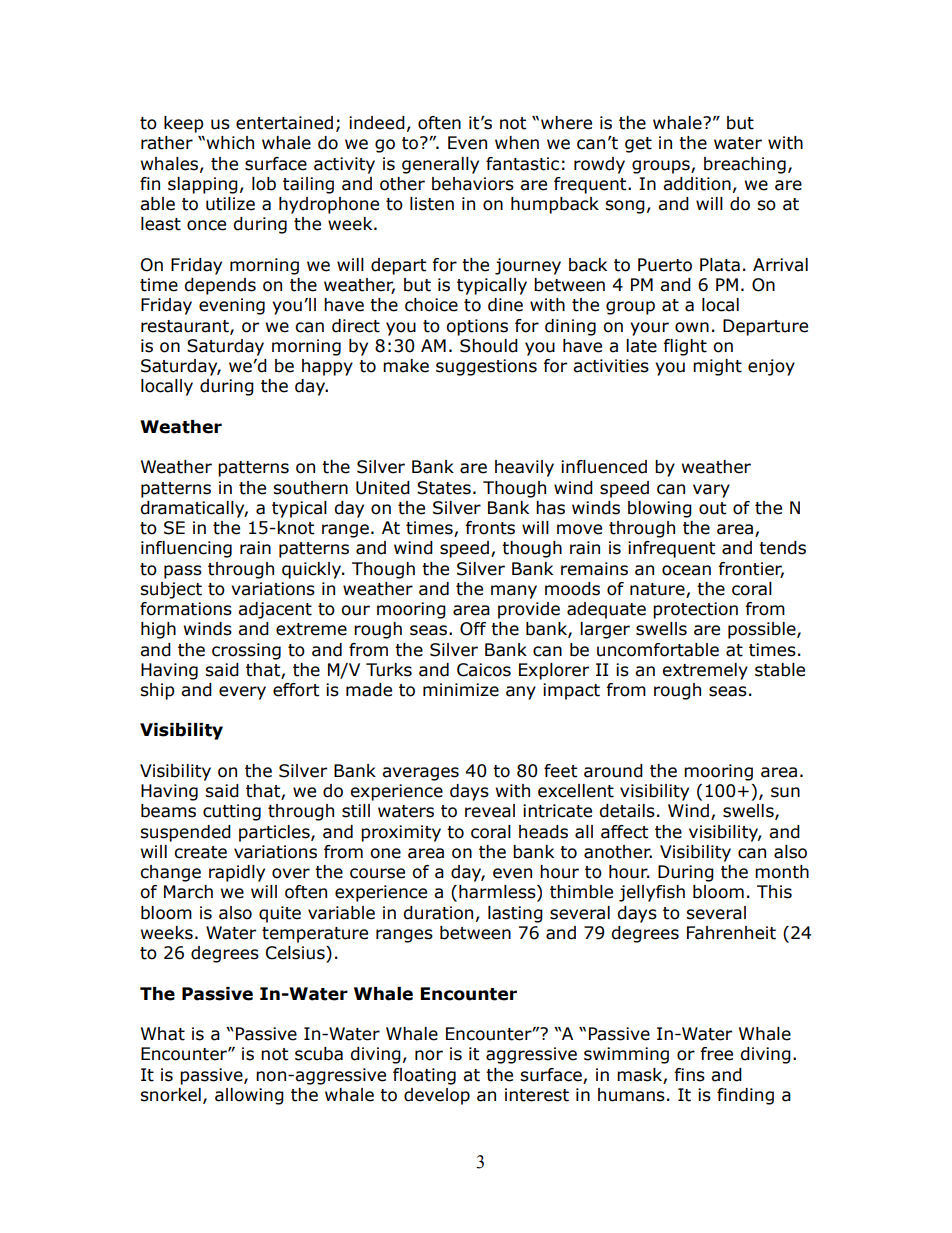 The height and width of the image is (1233, 952). What do you see at coordinates (745, 165) in the image?
I see `breaching` at bounding box center [745, 165].
